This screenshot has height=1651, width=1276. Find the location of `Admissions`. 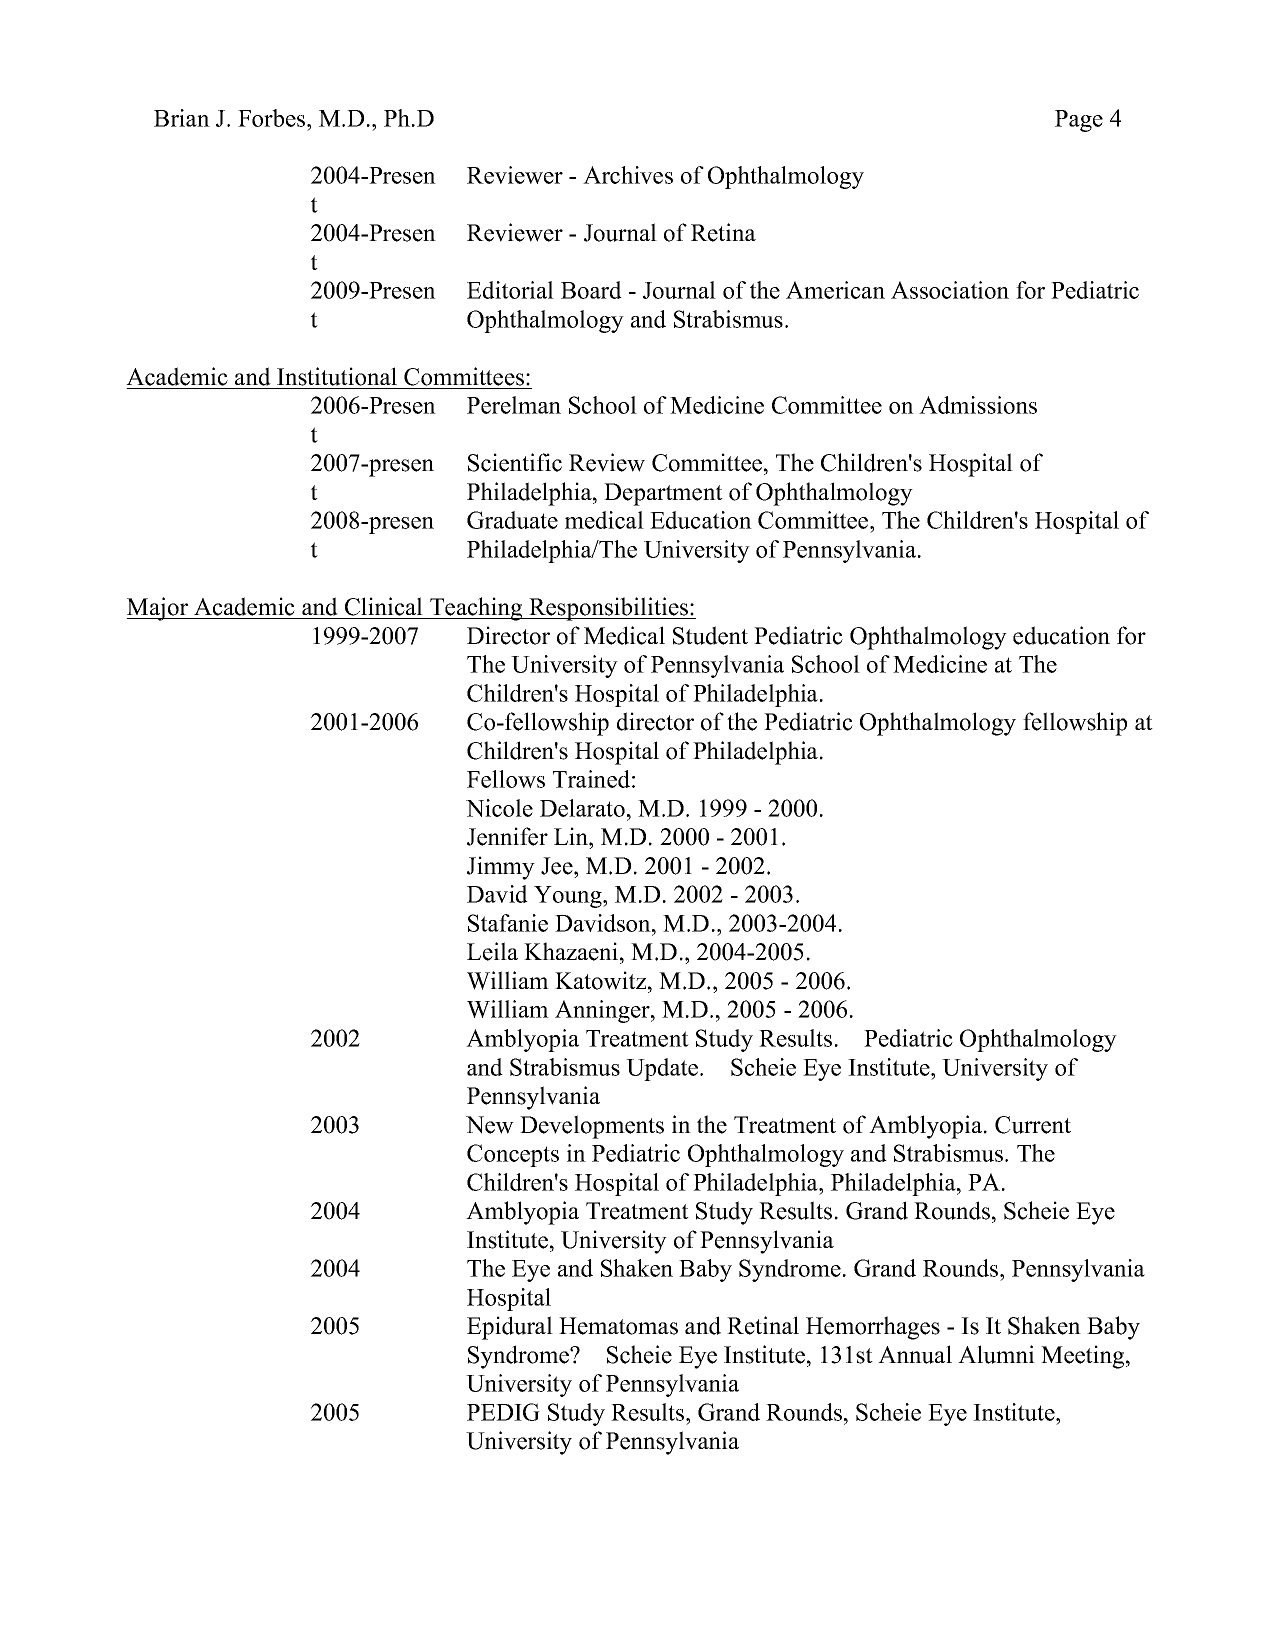

Admissions is located at coordinates (978, 405).
